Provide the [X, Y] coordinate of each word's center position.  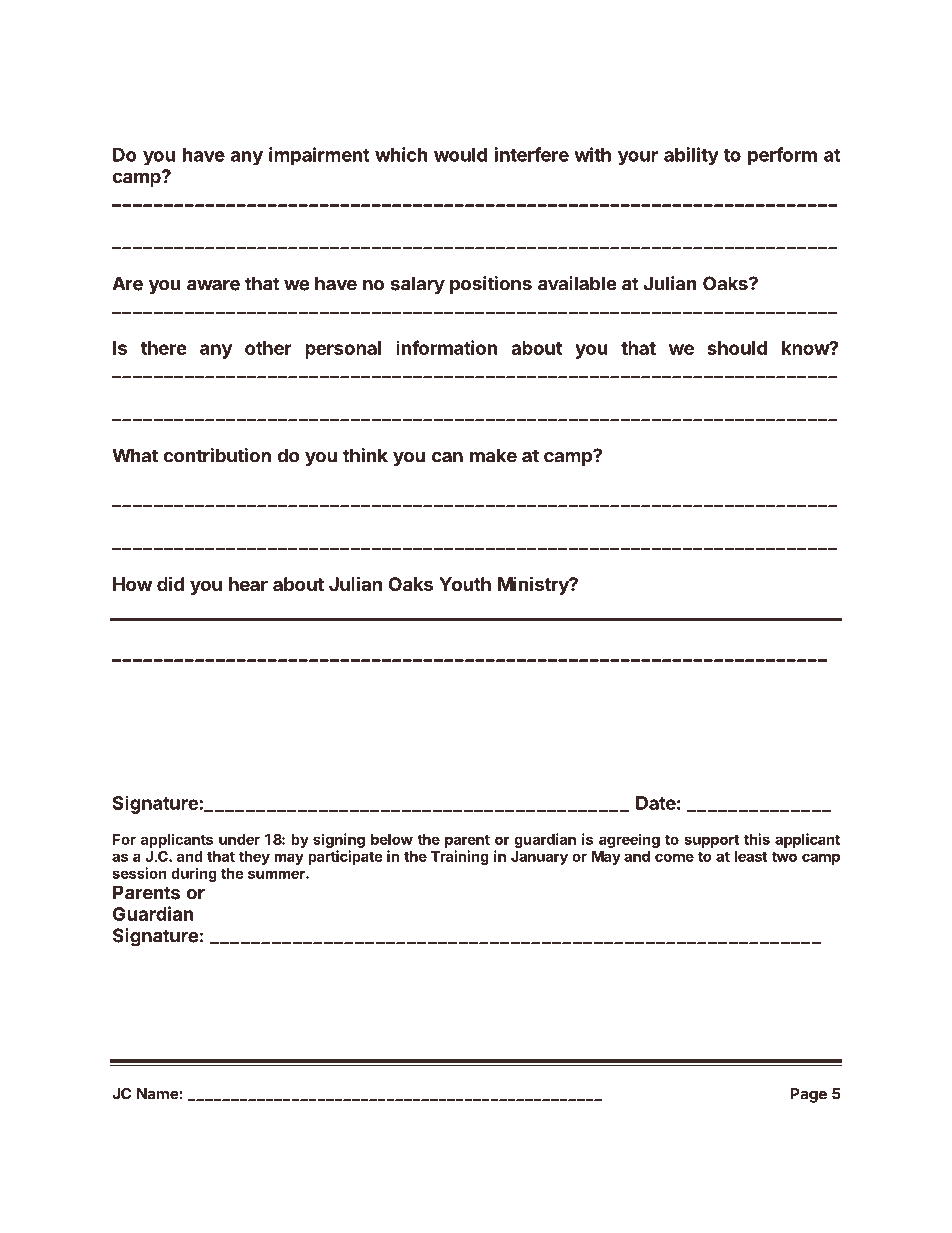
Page [808, 1095]
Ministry [534, 585]
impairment [319, 156]
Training [460, 857]
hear [248, 584]
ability [691, 156]
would [460, 155]
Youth [465, 584]
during [194, 874]
